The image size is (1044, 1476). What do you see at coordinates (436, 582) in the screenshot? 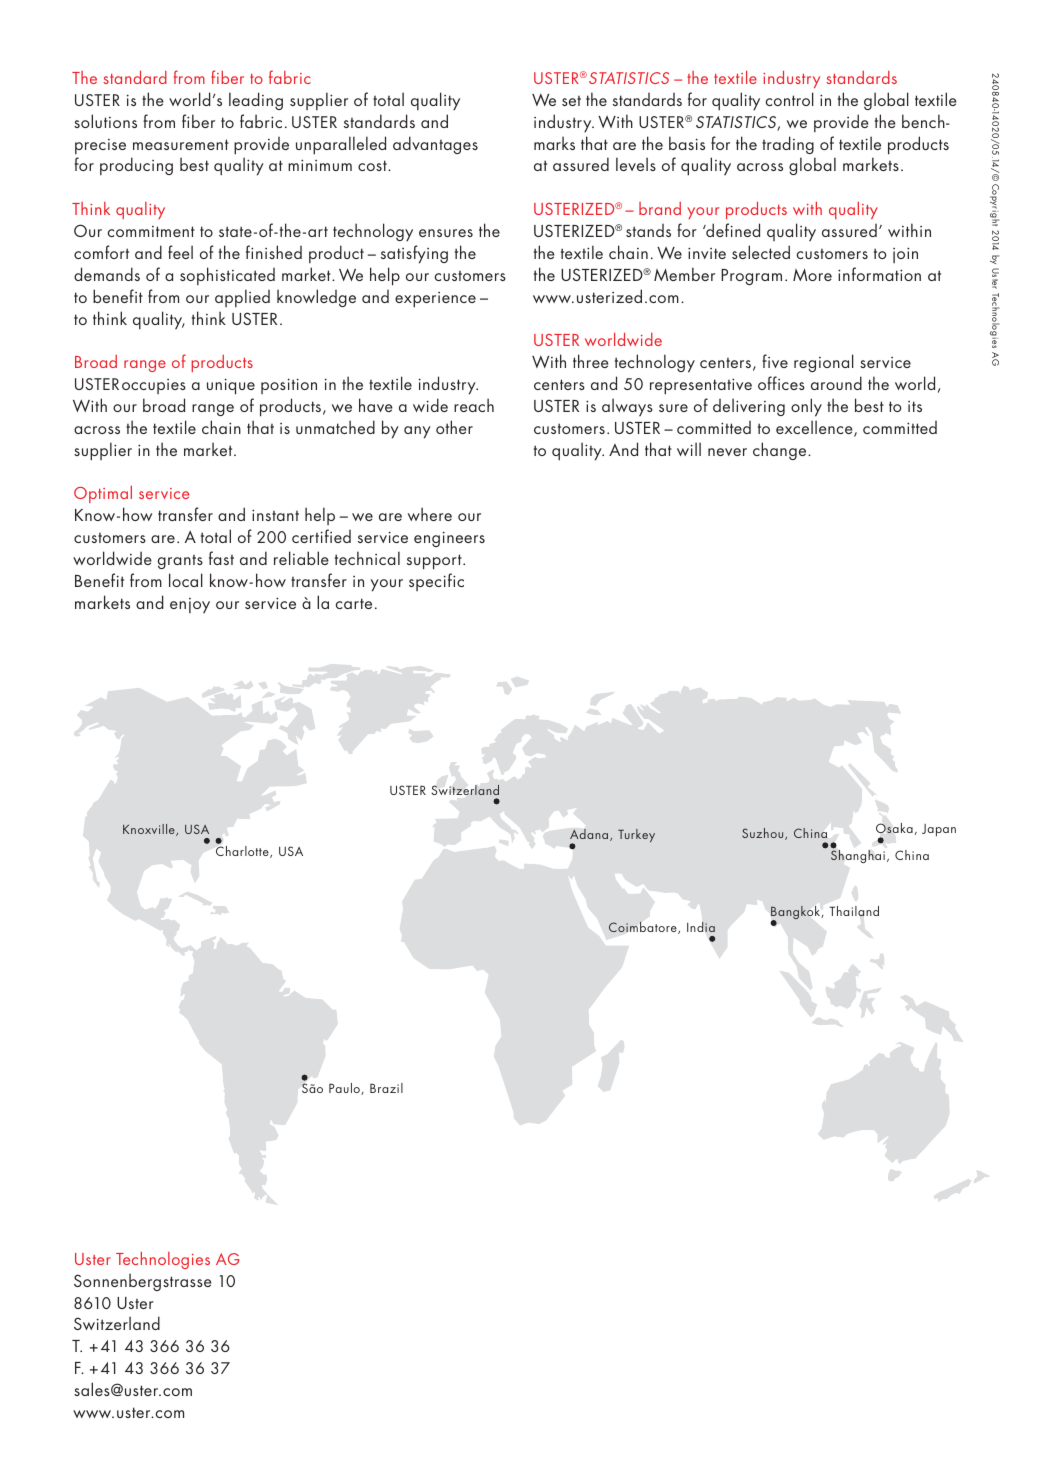
I see `specific` at bounding box center [436, 582].
